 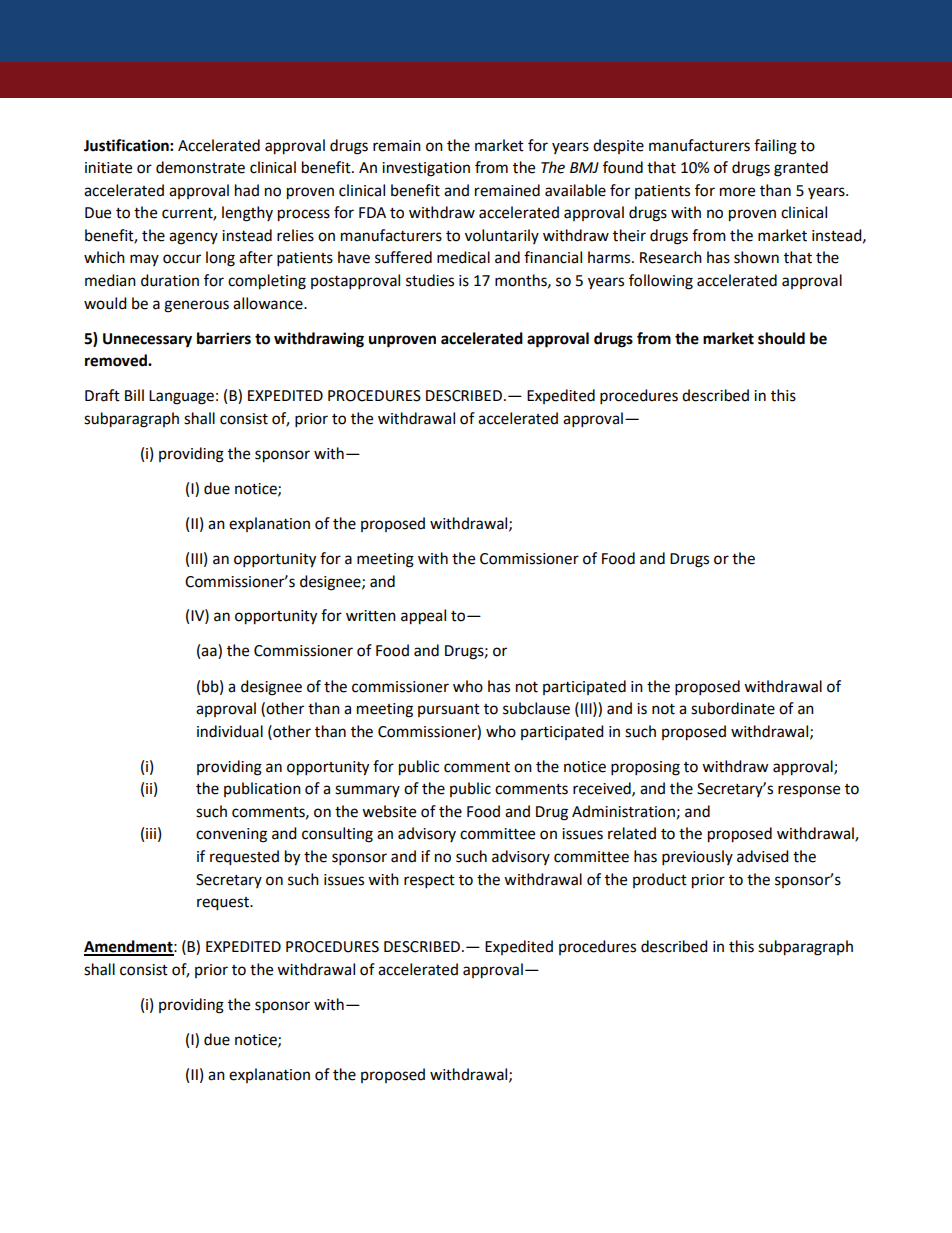 What do you see at coordinates (224, 338) in the image?
I see `barriers` at bounding box center [224, 338].
